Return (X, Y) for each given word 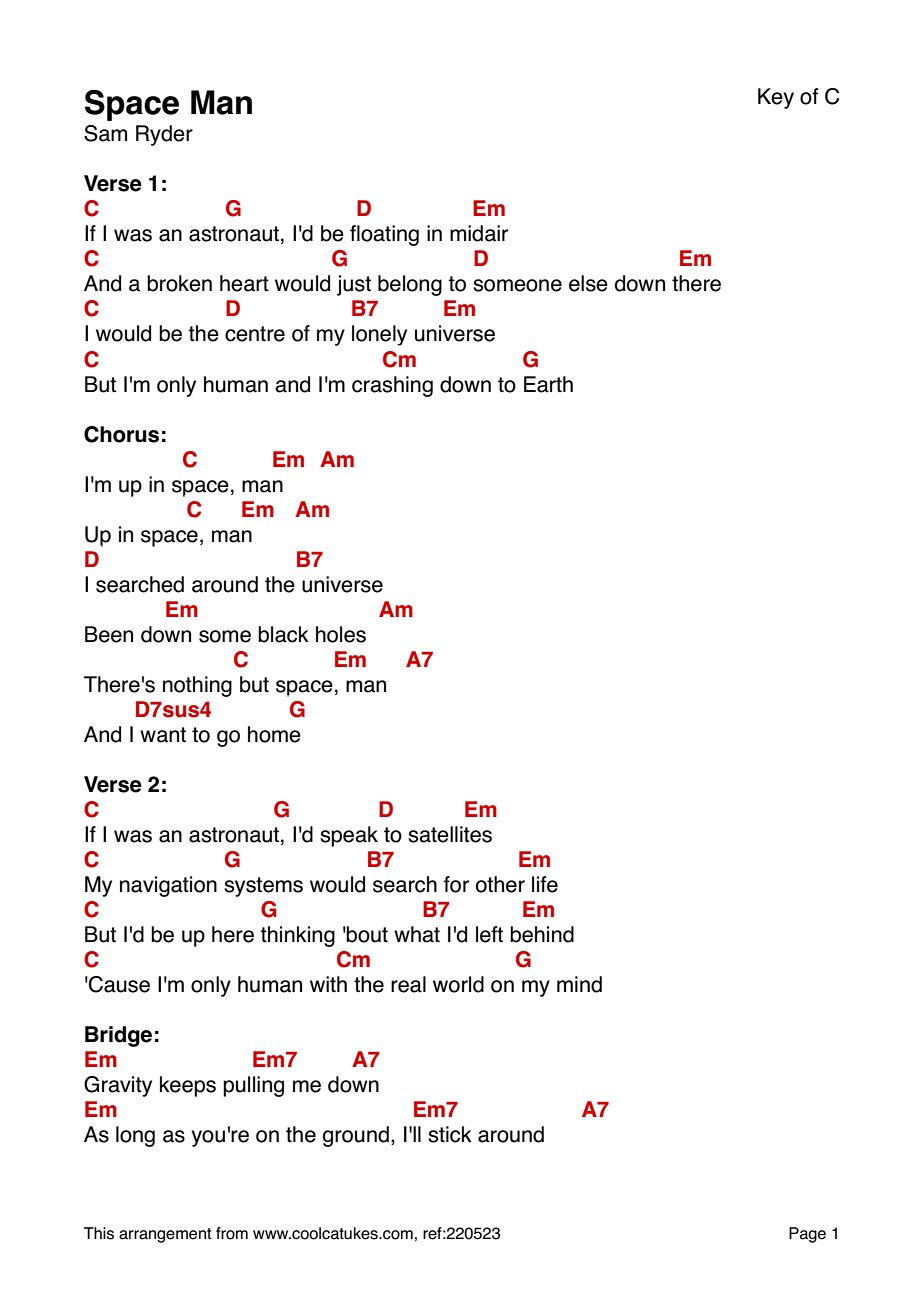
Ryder (164, 135)
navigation (168, 886)
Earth (548, 384)
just (354, 285)
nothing (197, 686)
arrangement (165, 1235)
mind (579, 984)
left (489, 934)
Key (776, 98)
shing (407, 386)
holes (341, 634)
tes (477, 835)
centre (255, 334)
